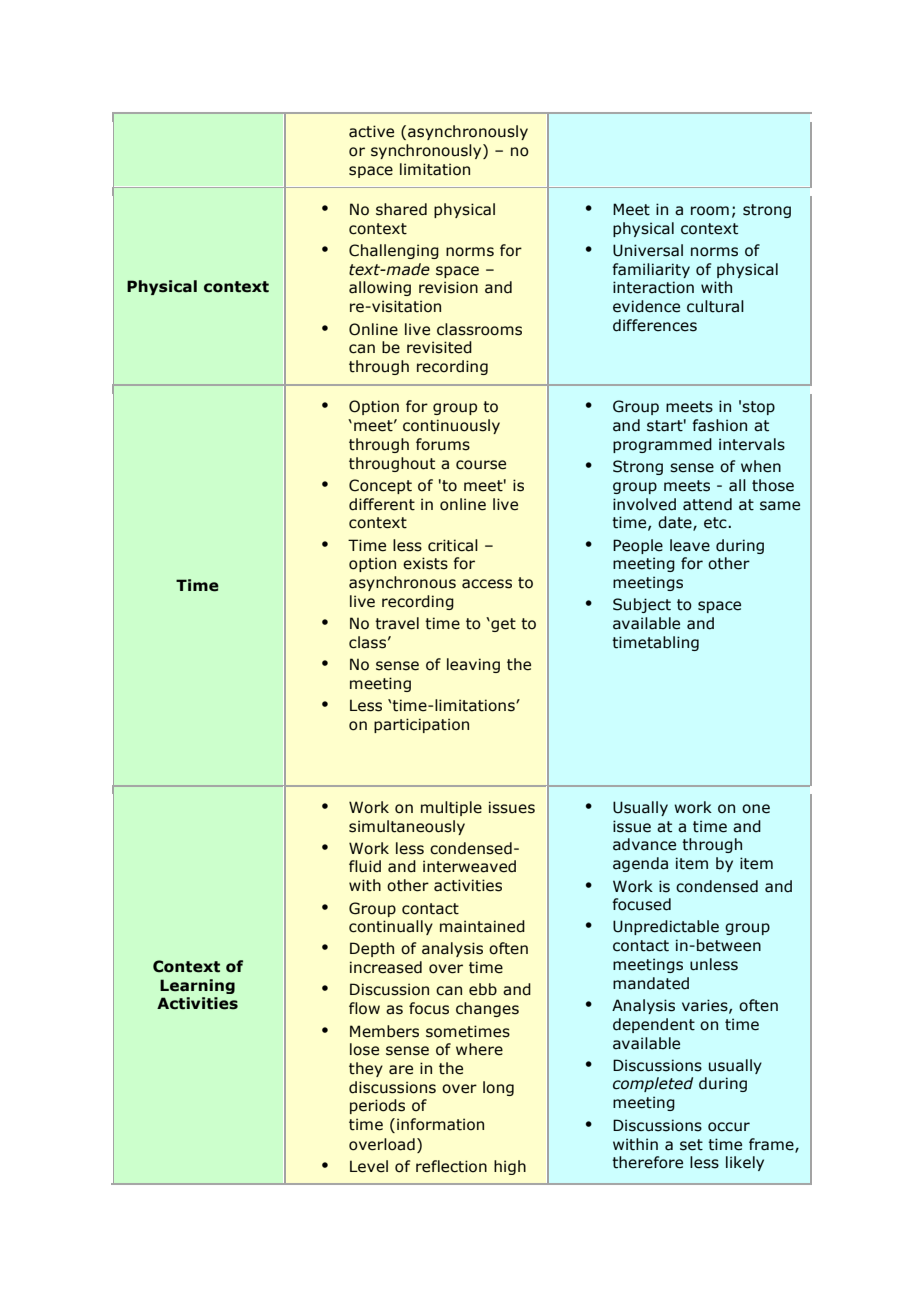  I want to click on Level, so click(369, 1166).
